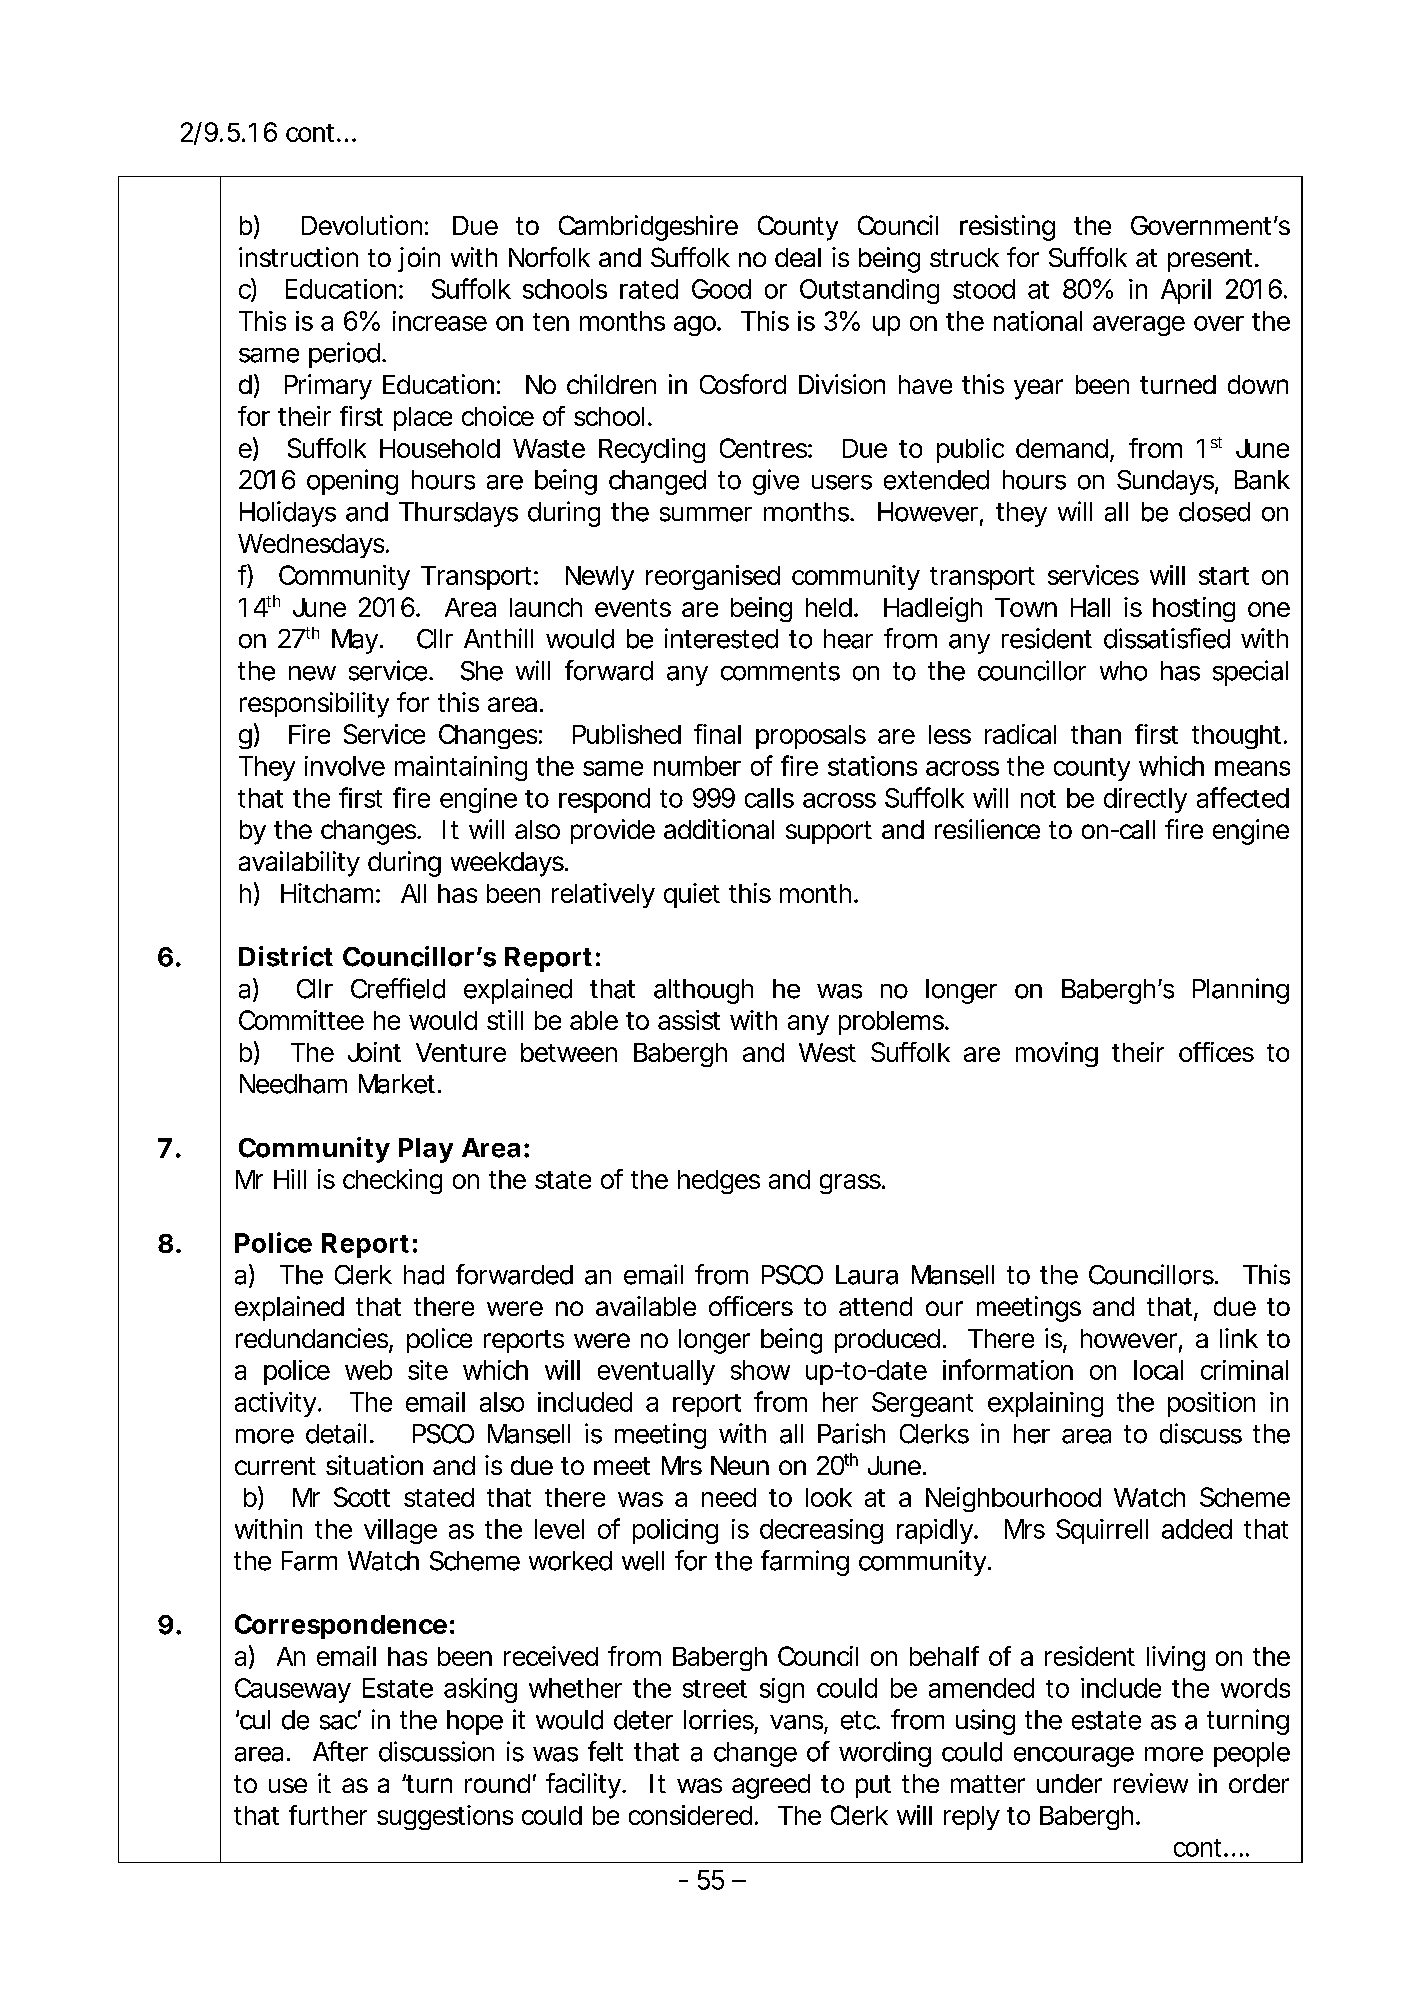 The height and width of the screenshot is (2016, 1425). Describe the element at coordinates (328, 387) in the screenshot. I see `Primary` at that location.
